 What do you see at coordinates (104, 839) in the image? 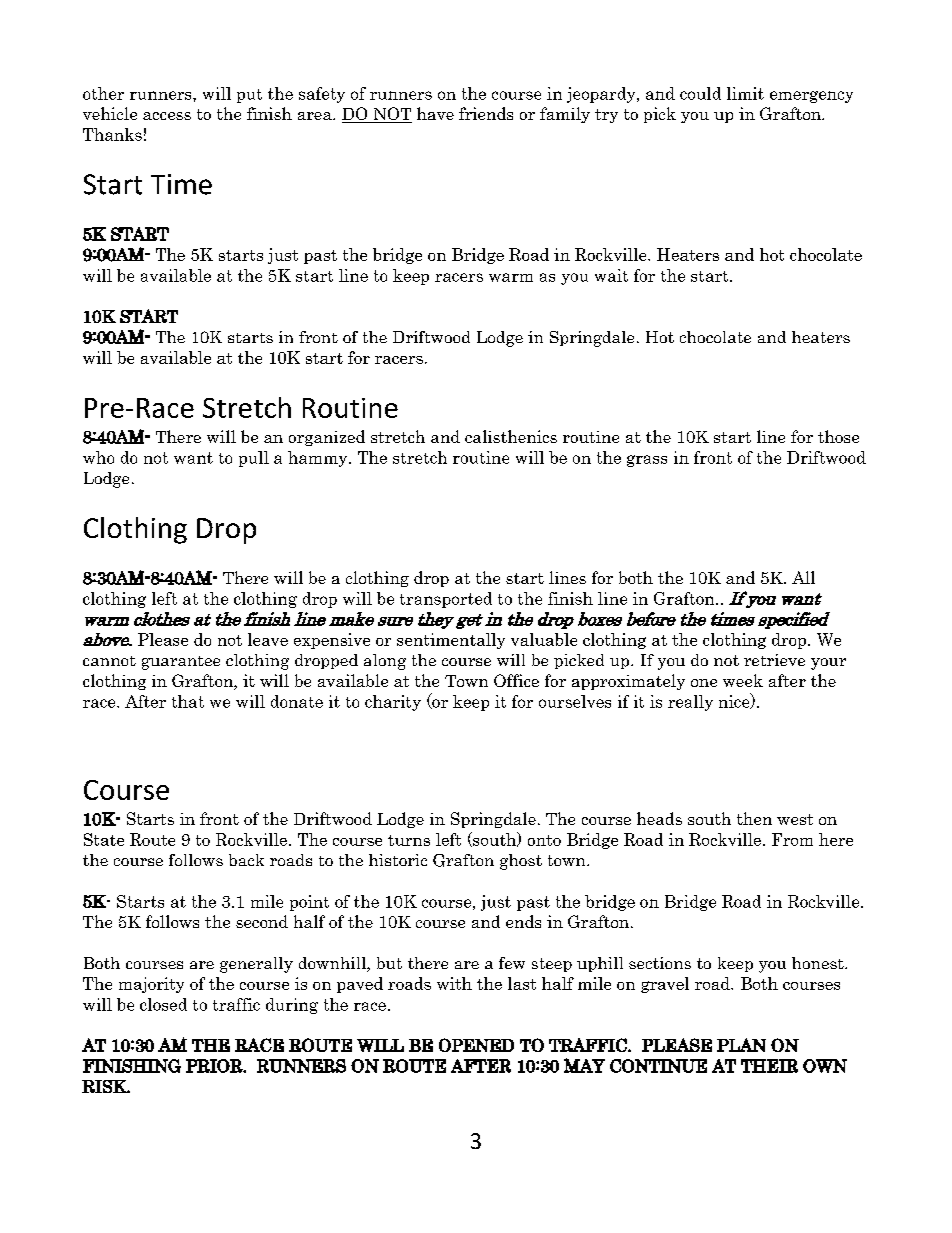
I see `State` at bounding box center [104, 839].
